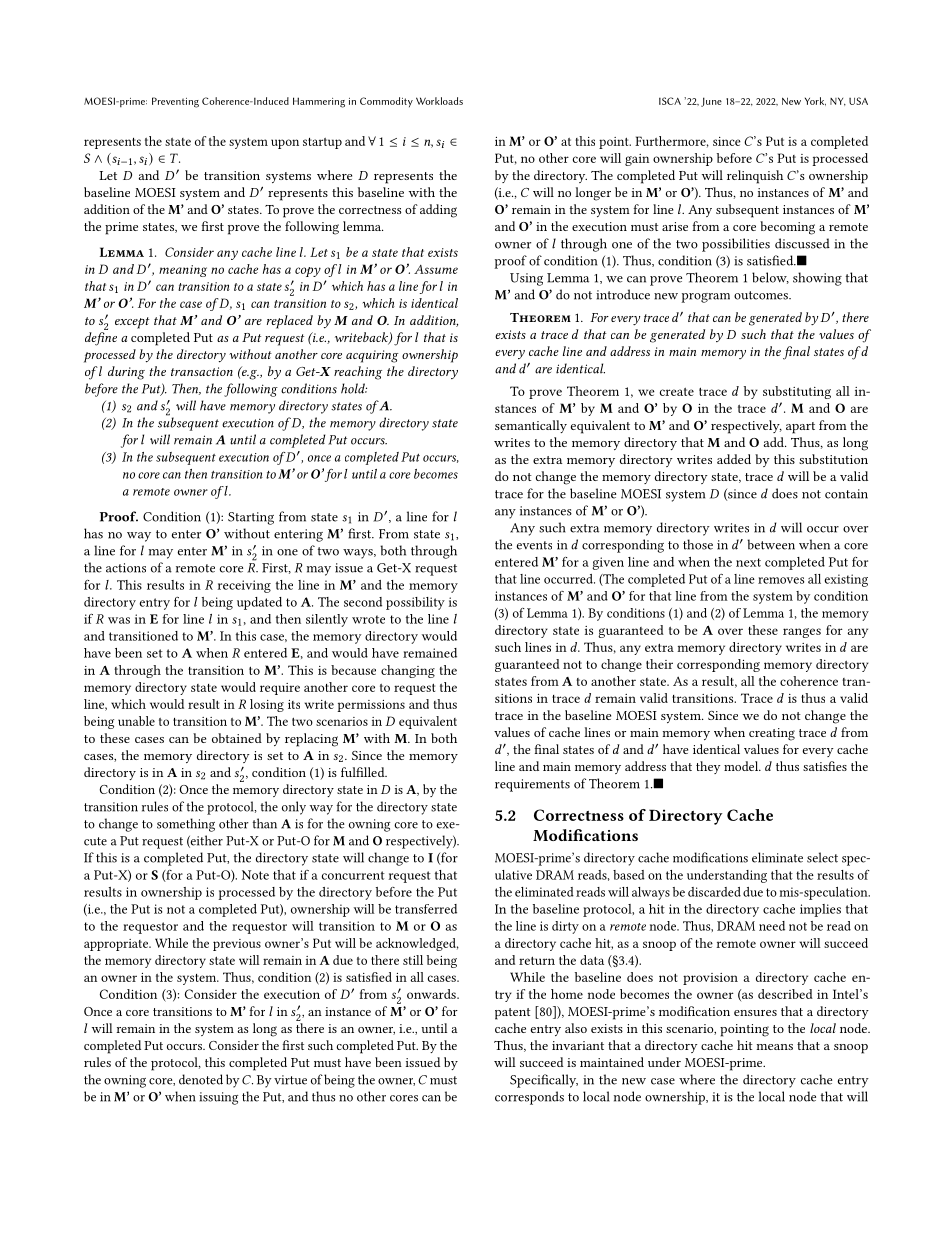  I want to click on York, so click(815, 101).
